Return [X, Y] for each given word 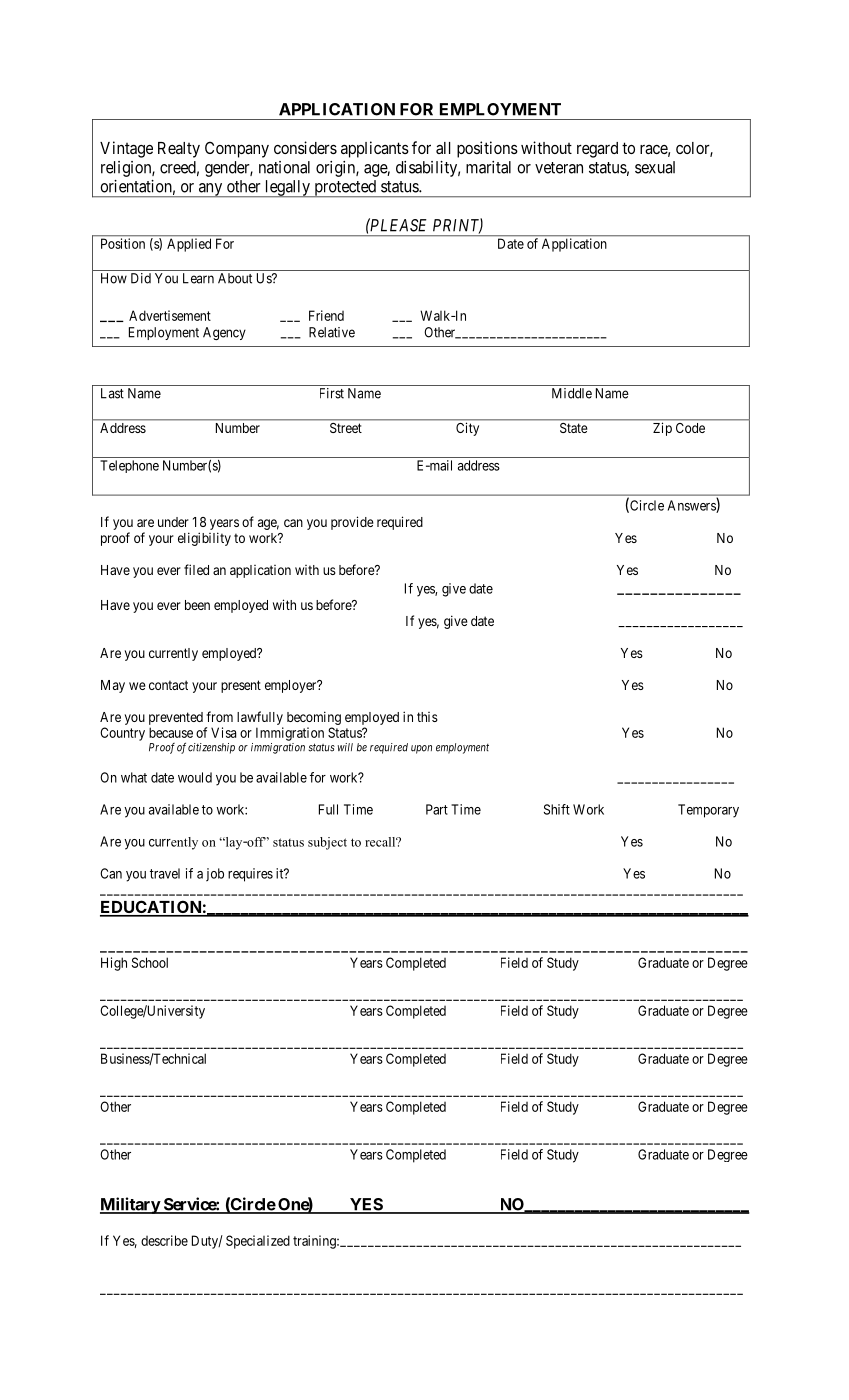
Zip [662, 429]
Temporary [708, 811]
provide [352, 523]
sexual [655, 167]
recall [381, 842]
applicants [375, 149]
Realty [179, 150]
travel [165, 873]
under [173, 522]
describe [164, 1240]
